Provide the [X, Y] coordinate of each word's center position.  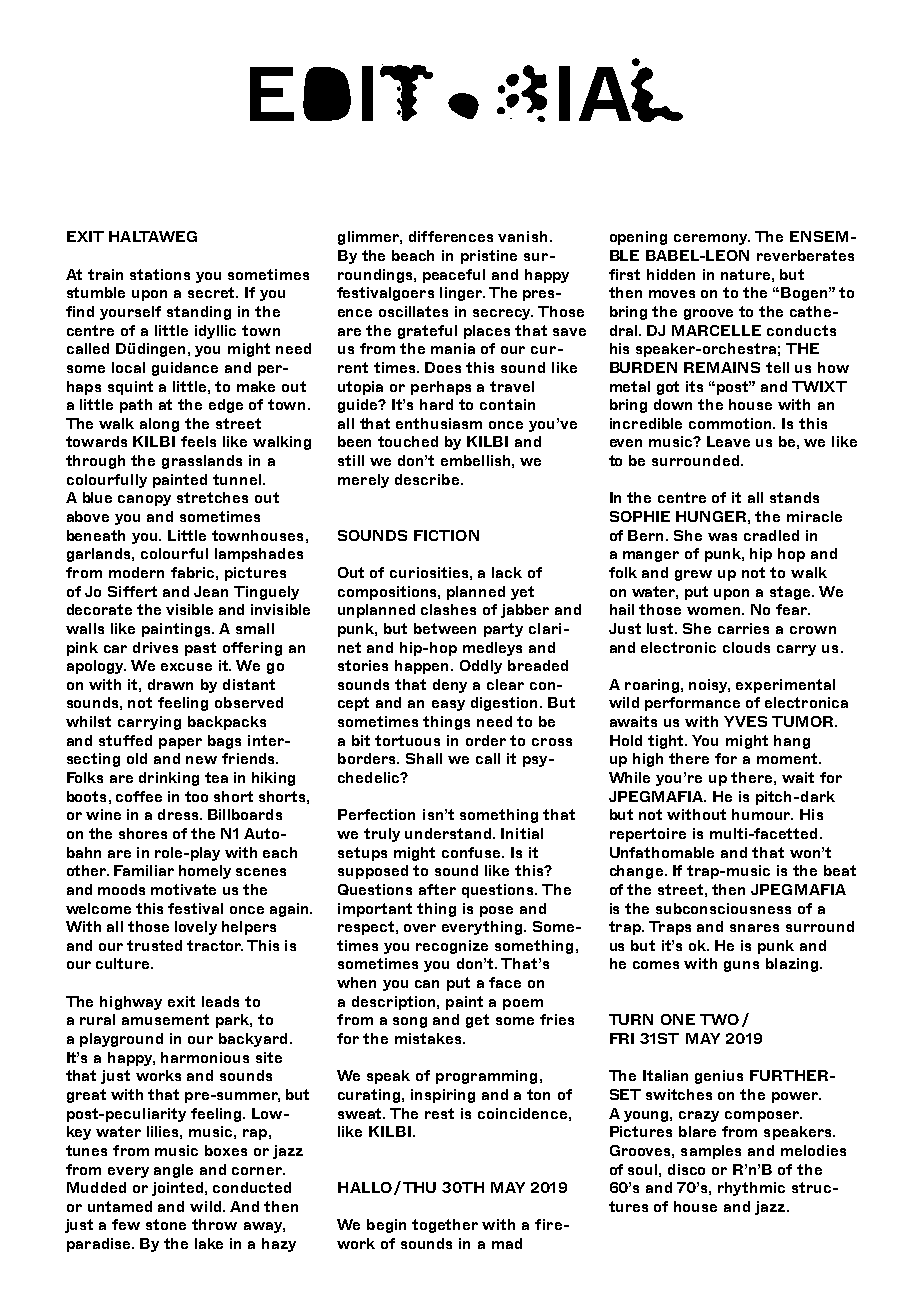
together [445, 1226]
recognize [452, 947]
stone [166, 1224]
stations [160, 274]
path [136, 406]
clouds [746, 647]
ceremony [712, 239]
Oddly [481, 667]
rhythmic [751, 1189]
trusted [154, 945]
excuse [186, 667]
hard [436, 404]
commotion [732, 423]
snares [754, 928]
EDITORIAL [466, 90]
